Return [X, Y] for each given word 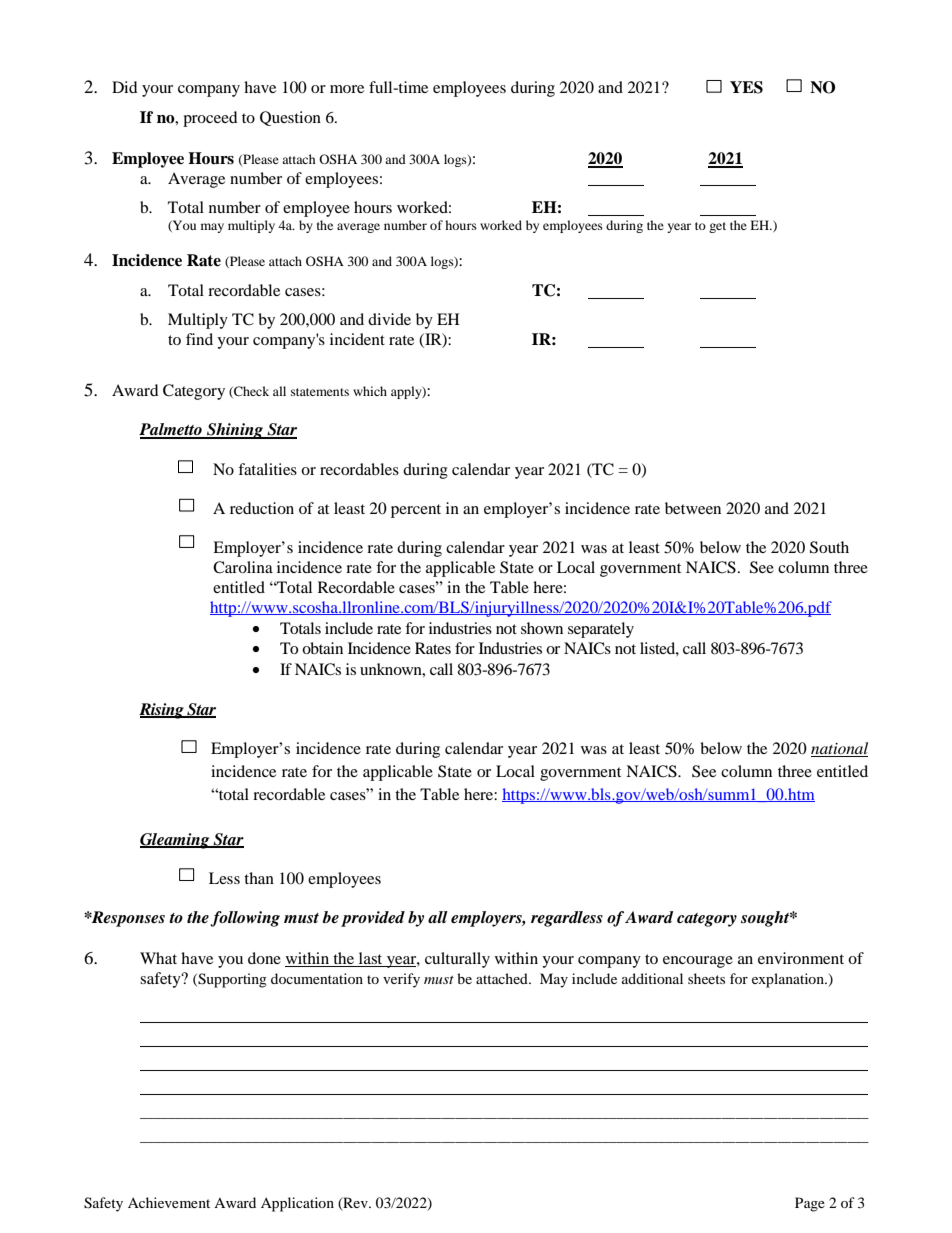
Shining [235, 431]
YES [746, 87]
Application [297, 1204]
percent [416, 511]
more [347, 89]
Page [810, 1204]
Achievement [169, 1202]
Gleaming [176, 841]
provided [373, 919]
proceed [210, 119]
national [839, 749]
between [693, 508]
